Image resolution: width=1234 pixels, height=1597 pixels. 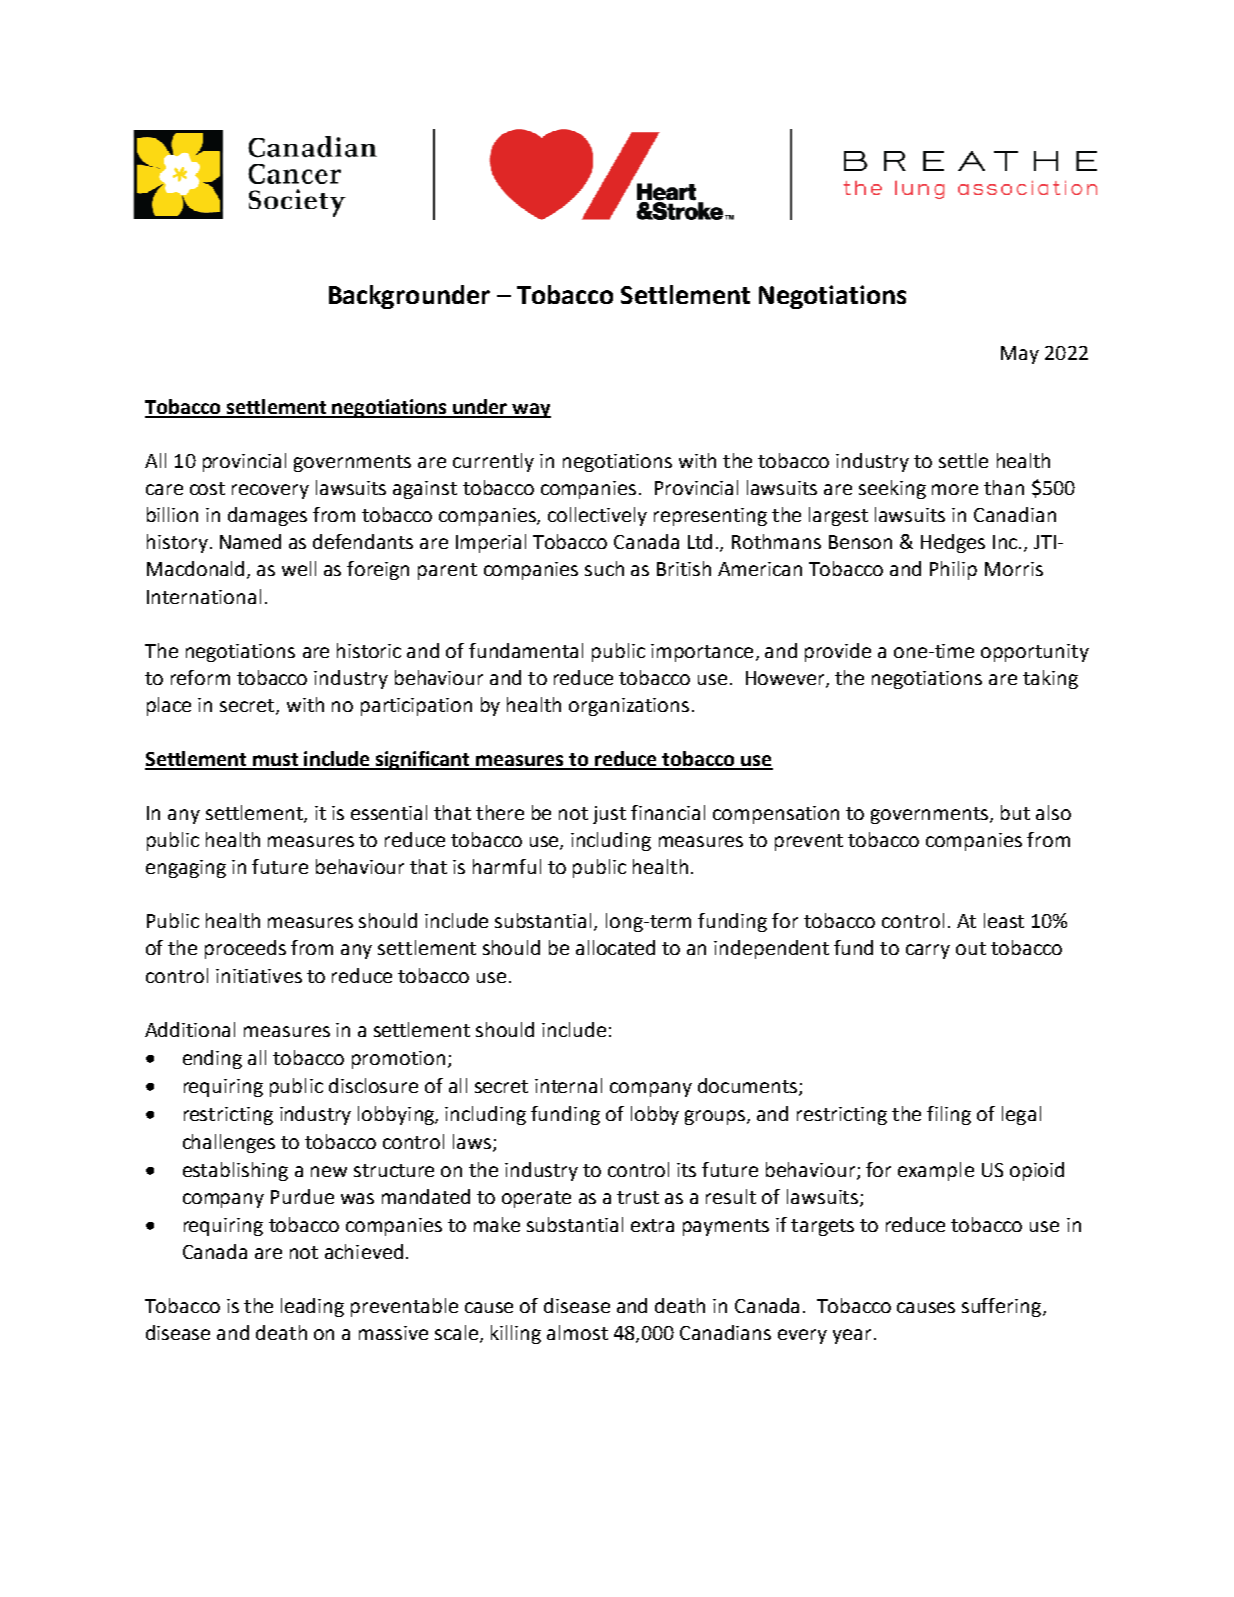 I want to click on leading, so click(x=312, y=1307).
